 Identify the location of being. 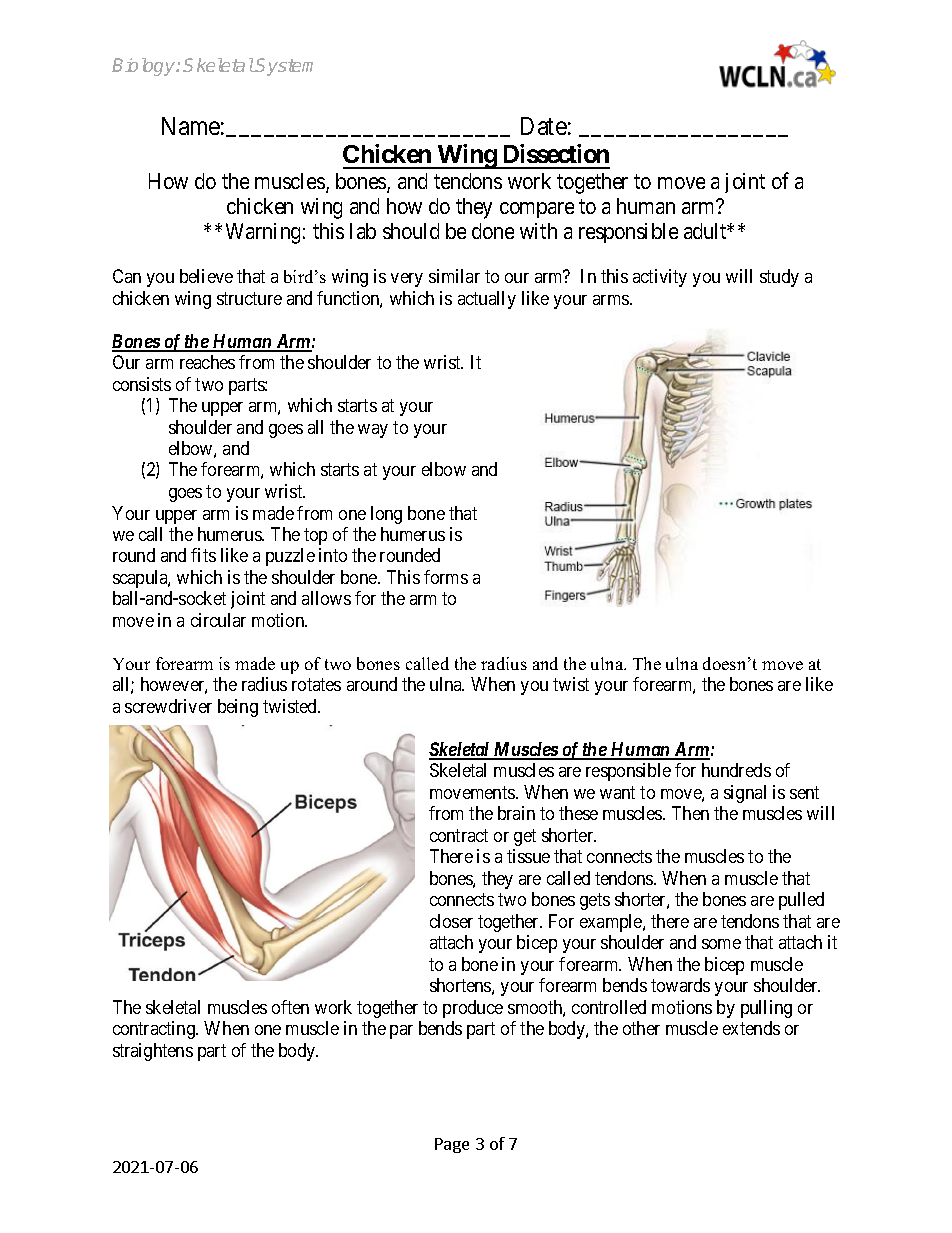
(238, 708).
